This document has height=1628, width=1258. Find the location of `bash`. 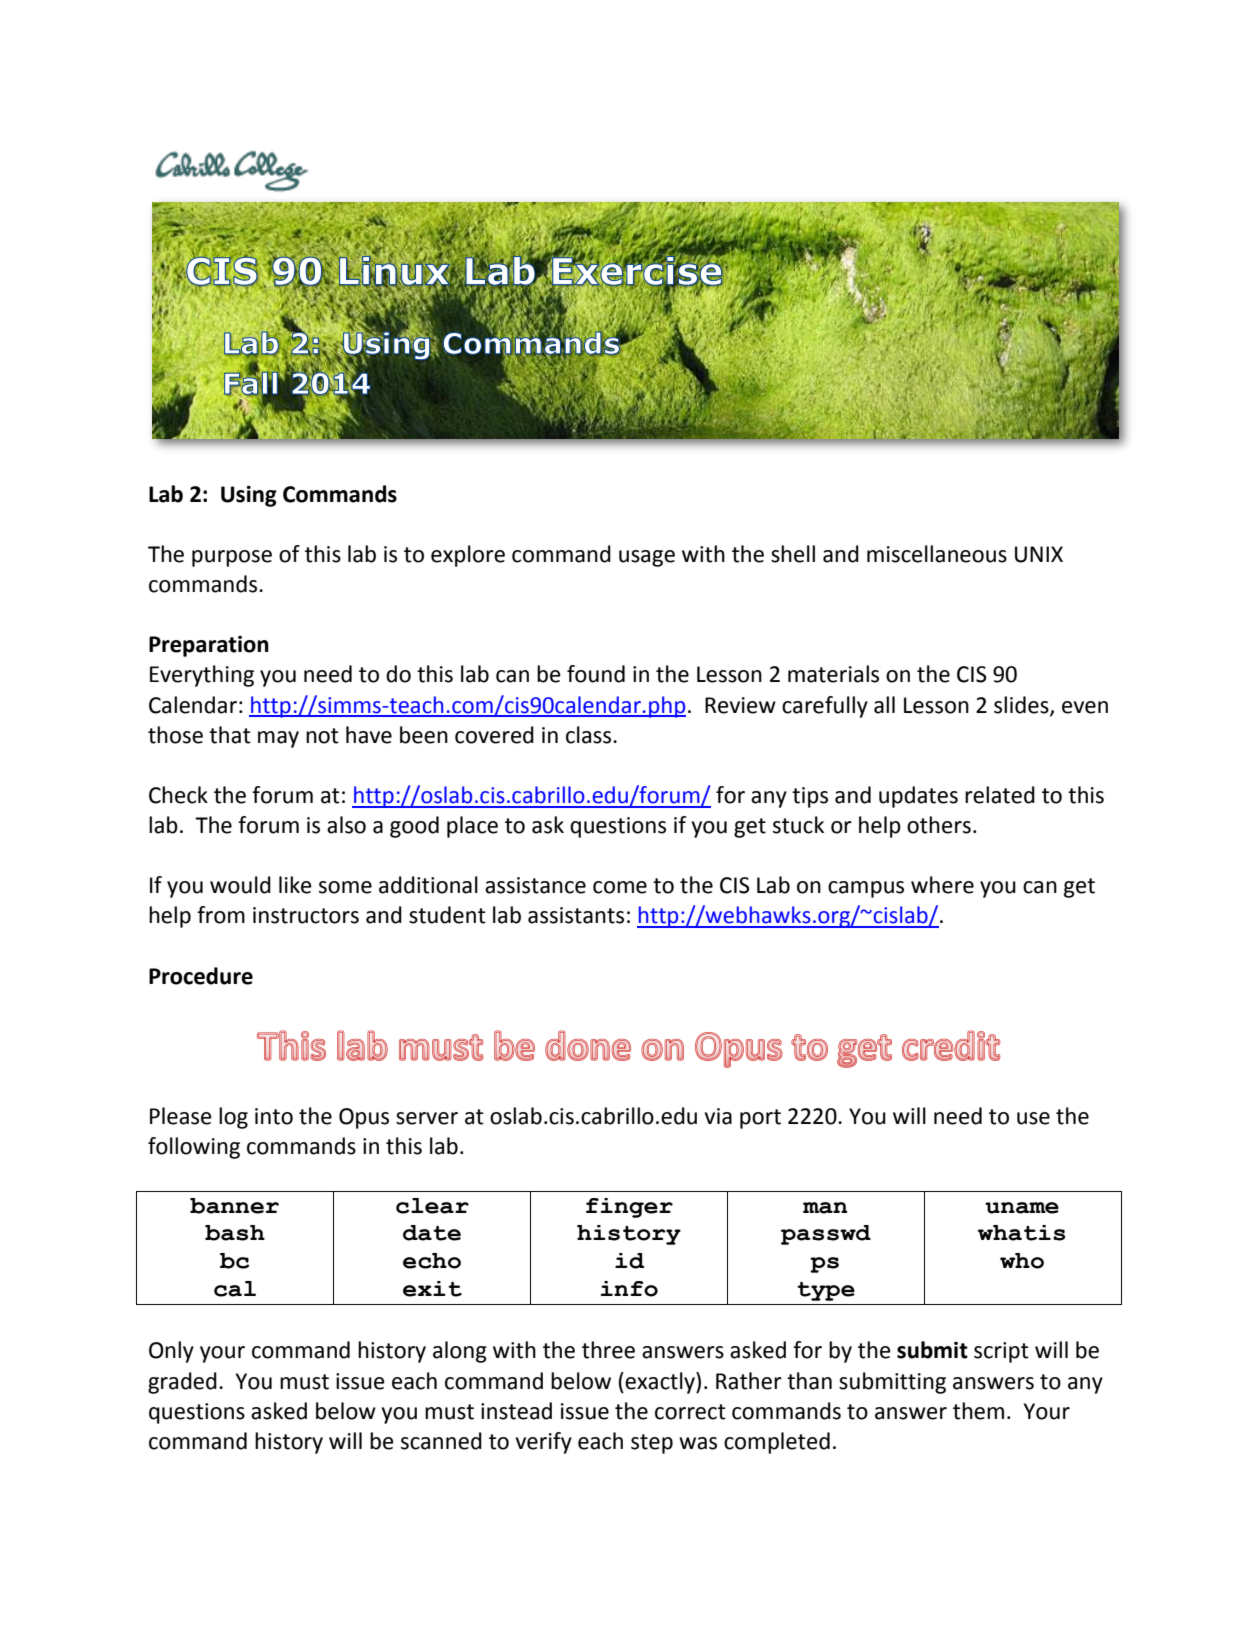

bash is located at coordinates (235, 1233).
